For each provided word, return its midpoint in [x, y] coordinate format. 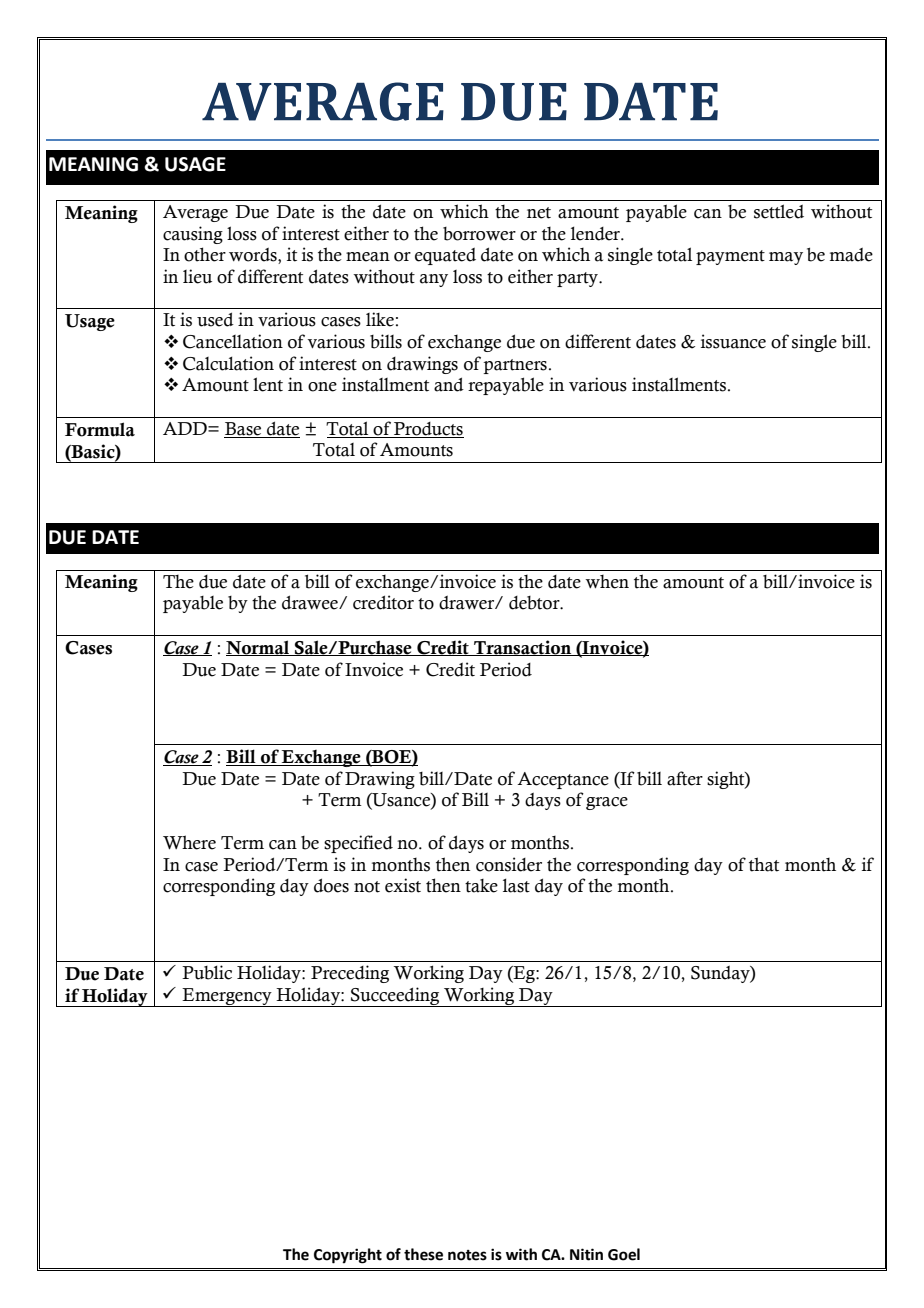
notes [467, 1255]
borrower [479, 234]
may [786, 258]
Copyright [348, 1256]
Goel [624, 1254]
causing [193, 235]
